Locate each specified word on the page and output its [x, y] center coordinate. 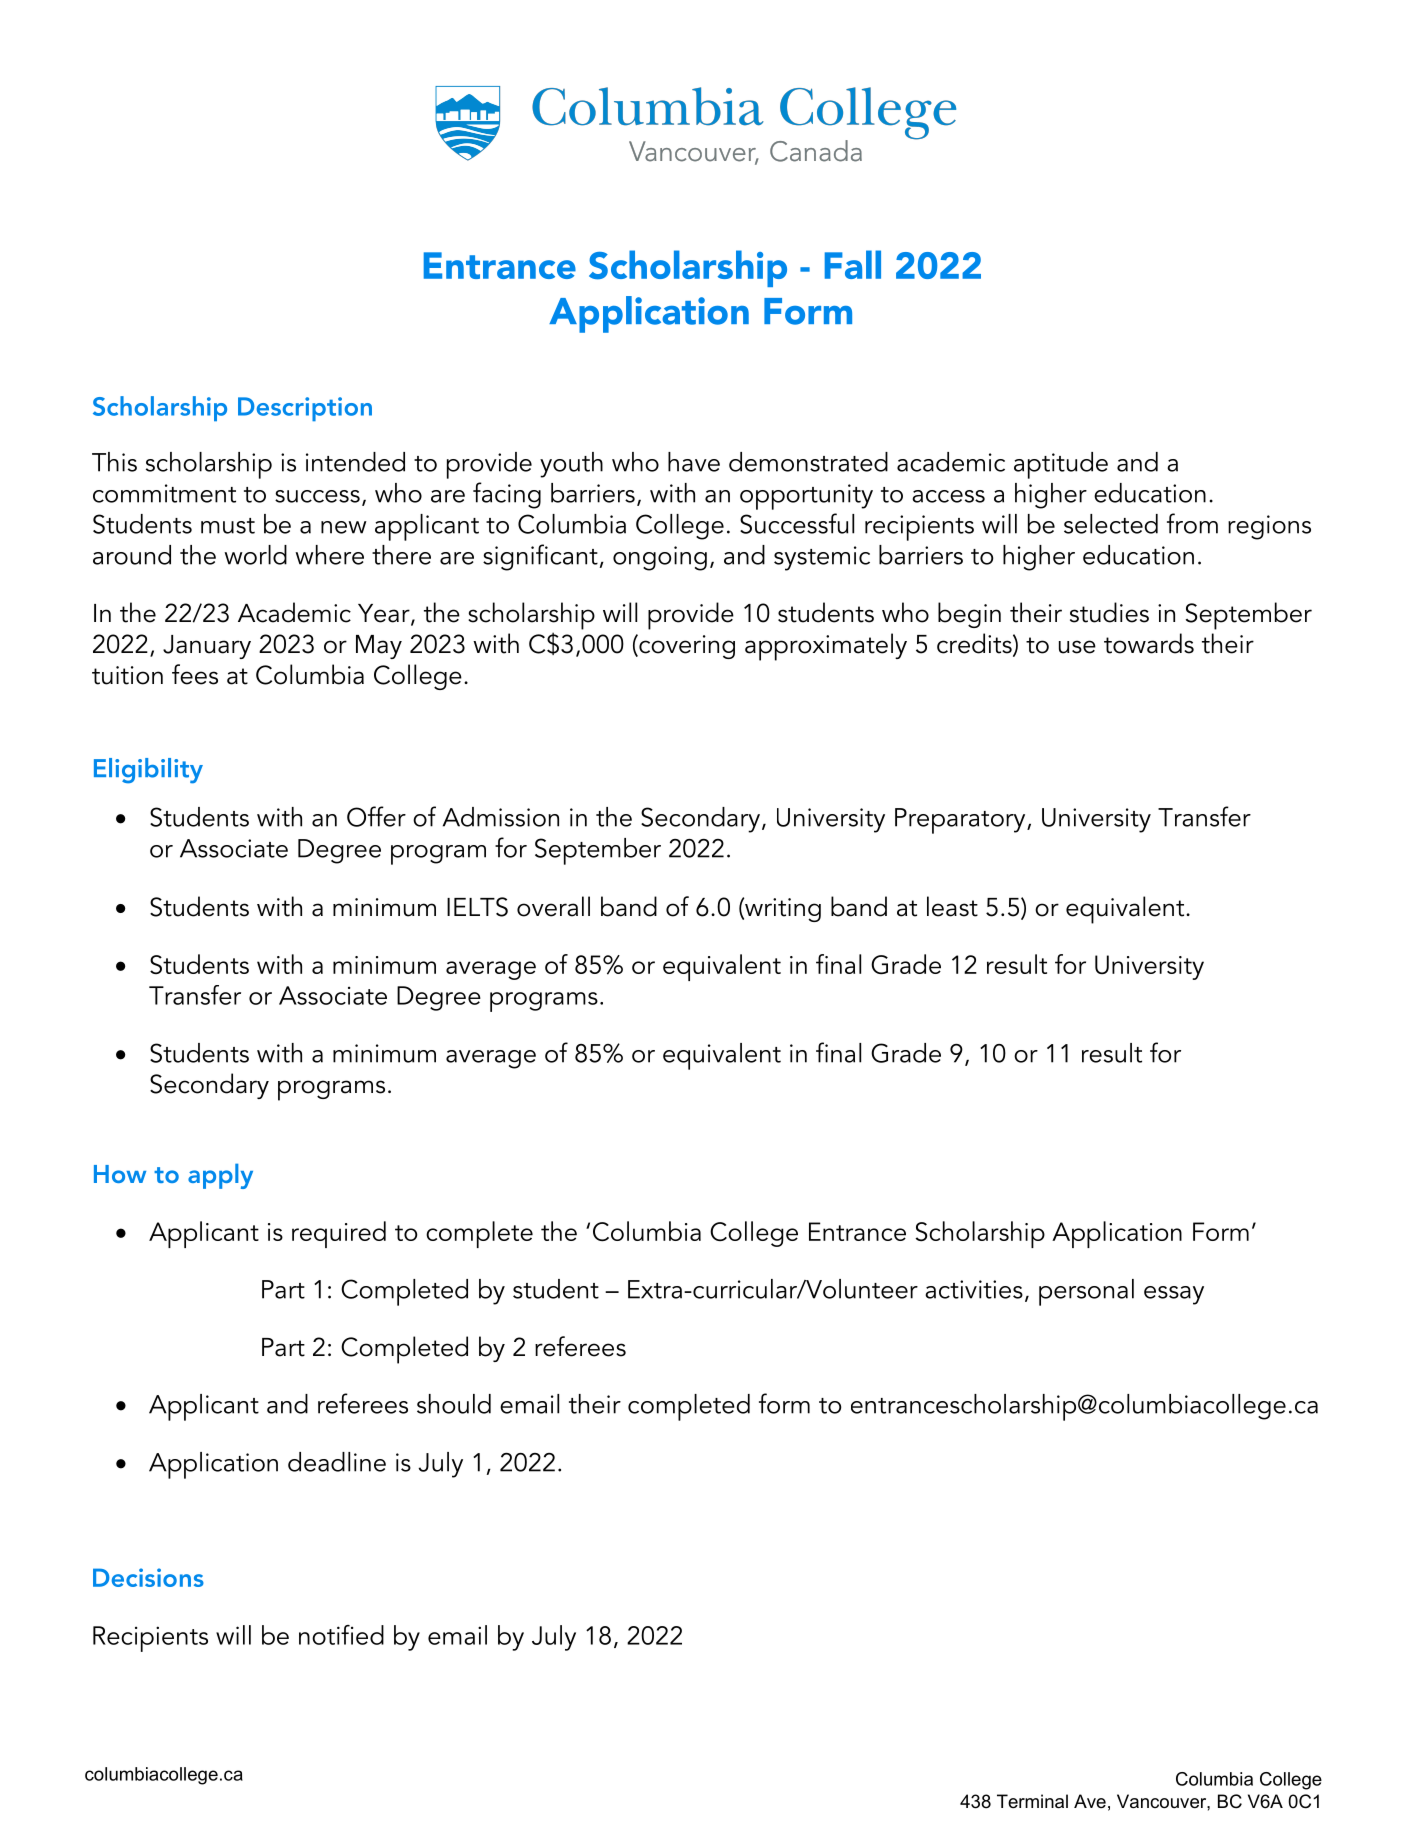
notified [341, 1635]
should [454, 1404]
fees [195, 674]
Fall [853, 264]
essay [1174, 1295]
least [952, 906]
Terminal [1032, 1801]
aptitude [1061, 465]
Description [305, 409]
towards [1149, 643]
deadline [337, 1462]
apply [220, 1176]
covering [686, 646]
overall [553, 906]
